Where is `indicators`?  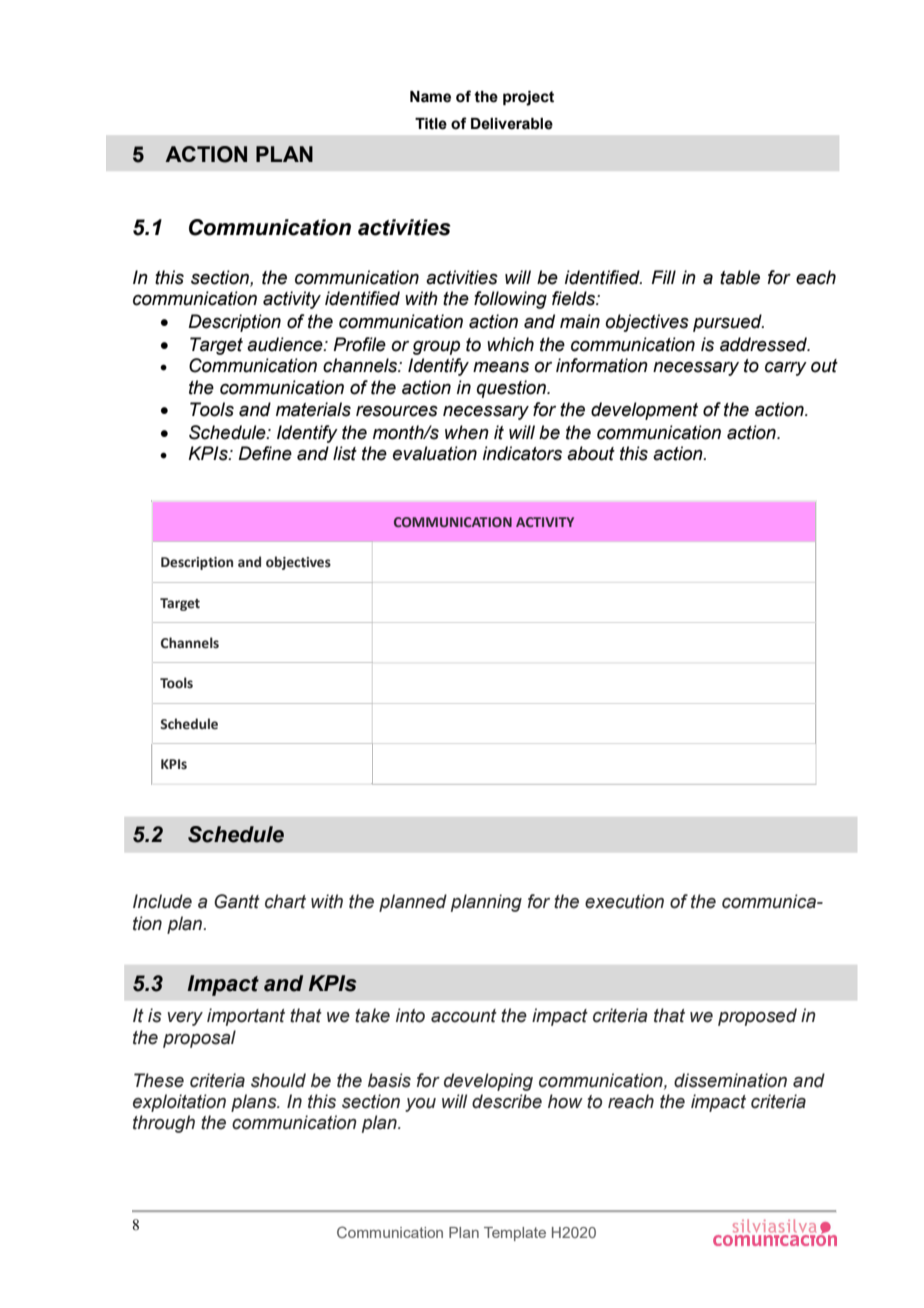 indicators is located at coordinates (522, 453).
